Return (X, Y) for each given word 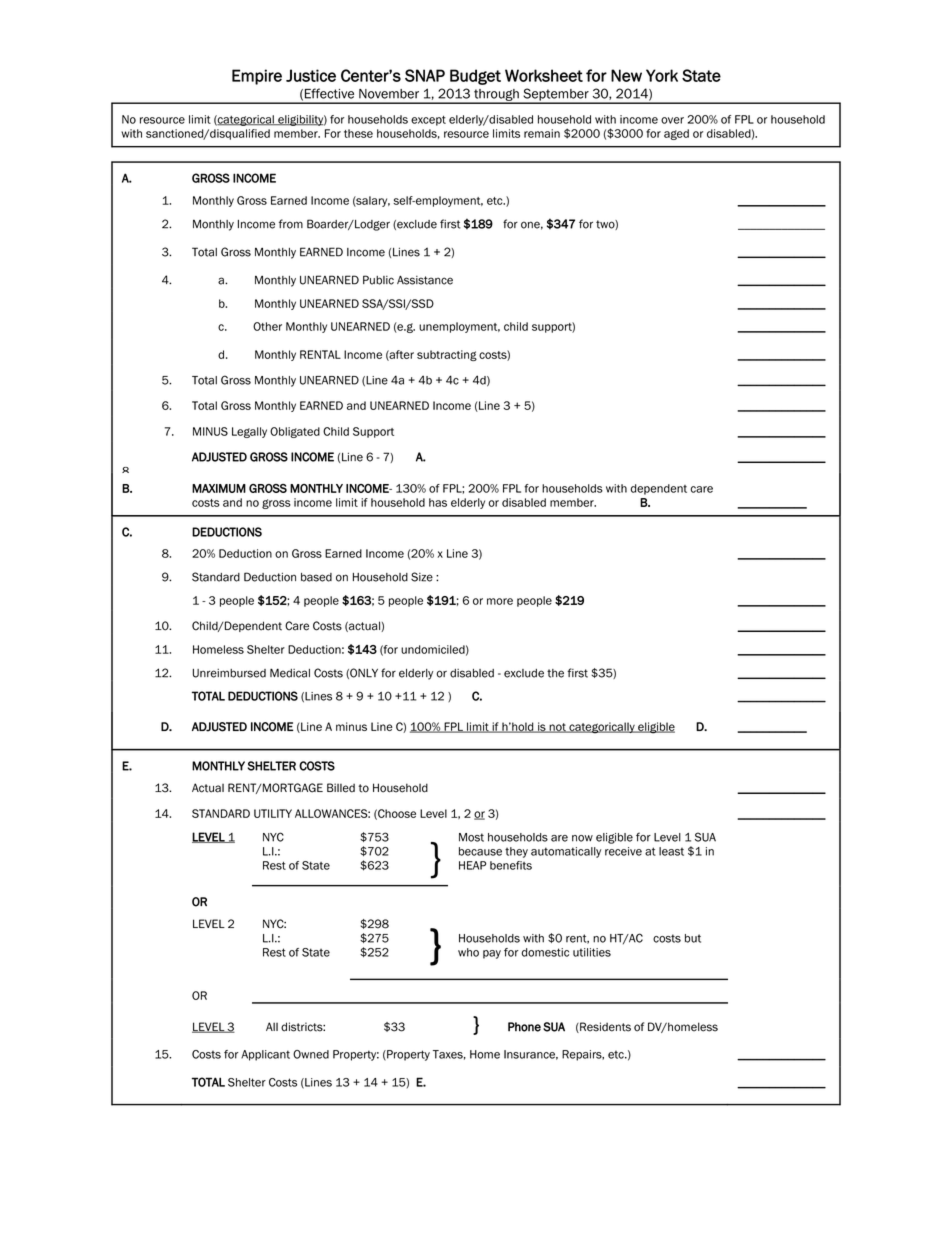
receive (623, 851)
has (438, 502)
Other (267, 326)
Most (471, 837)
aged (676, 134)
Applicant (265, 1055)
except (428, 121)
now (582, 838)
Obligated (295, 432)
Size (422, 577)
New (626, 75)
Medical (290, 673)
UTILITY (273, 813)
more (500, 601)
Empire (257, 77)
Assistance (425, 280)
